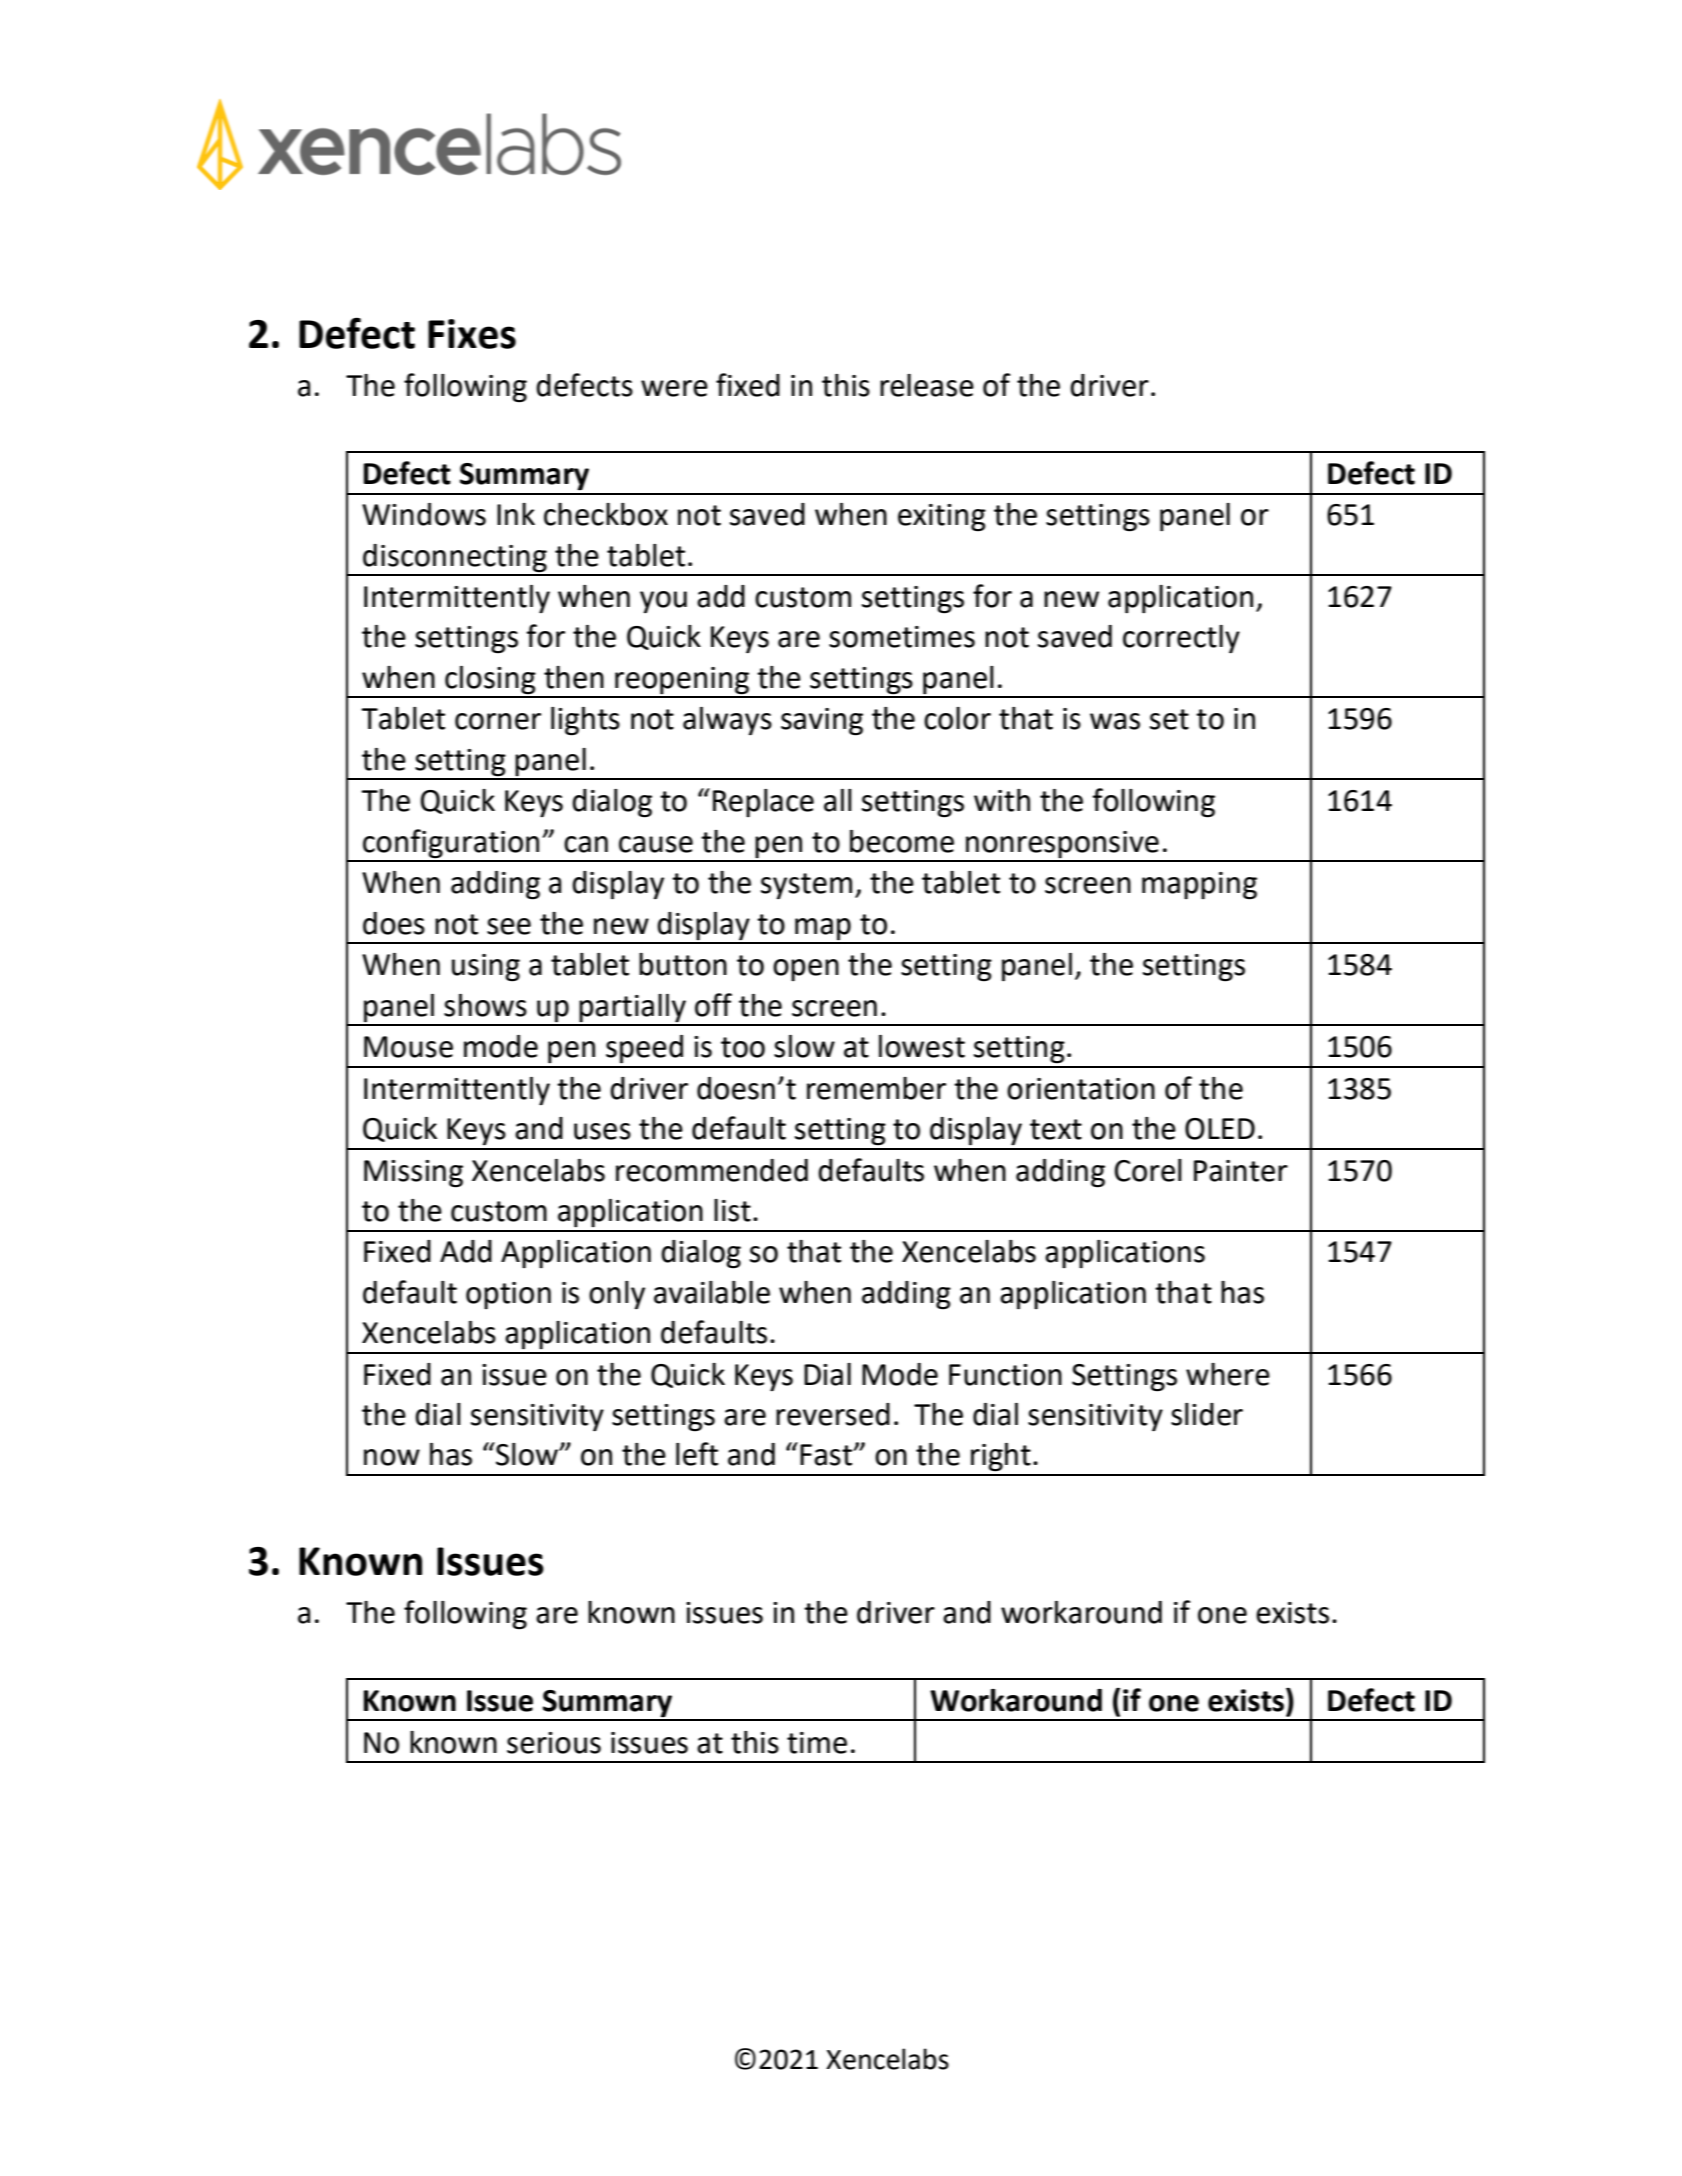 The image size is (1682, 2176). Describe the element at coordinates (472, 334) in the screenshot. I see `Fixes` at that location.
